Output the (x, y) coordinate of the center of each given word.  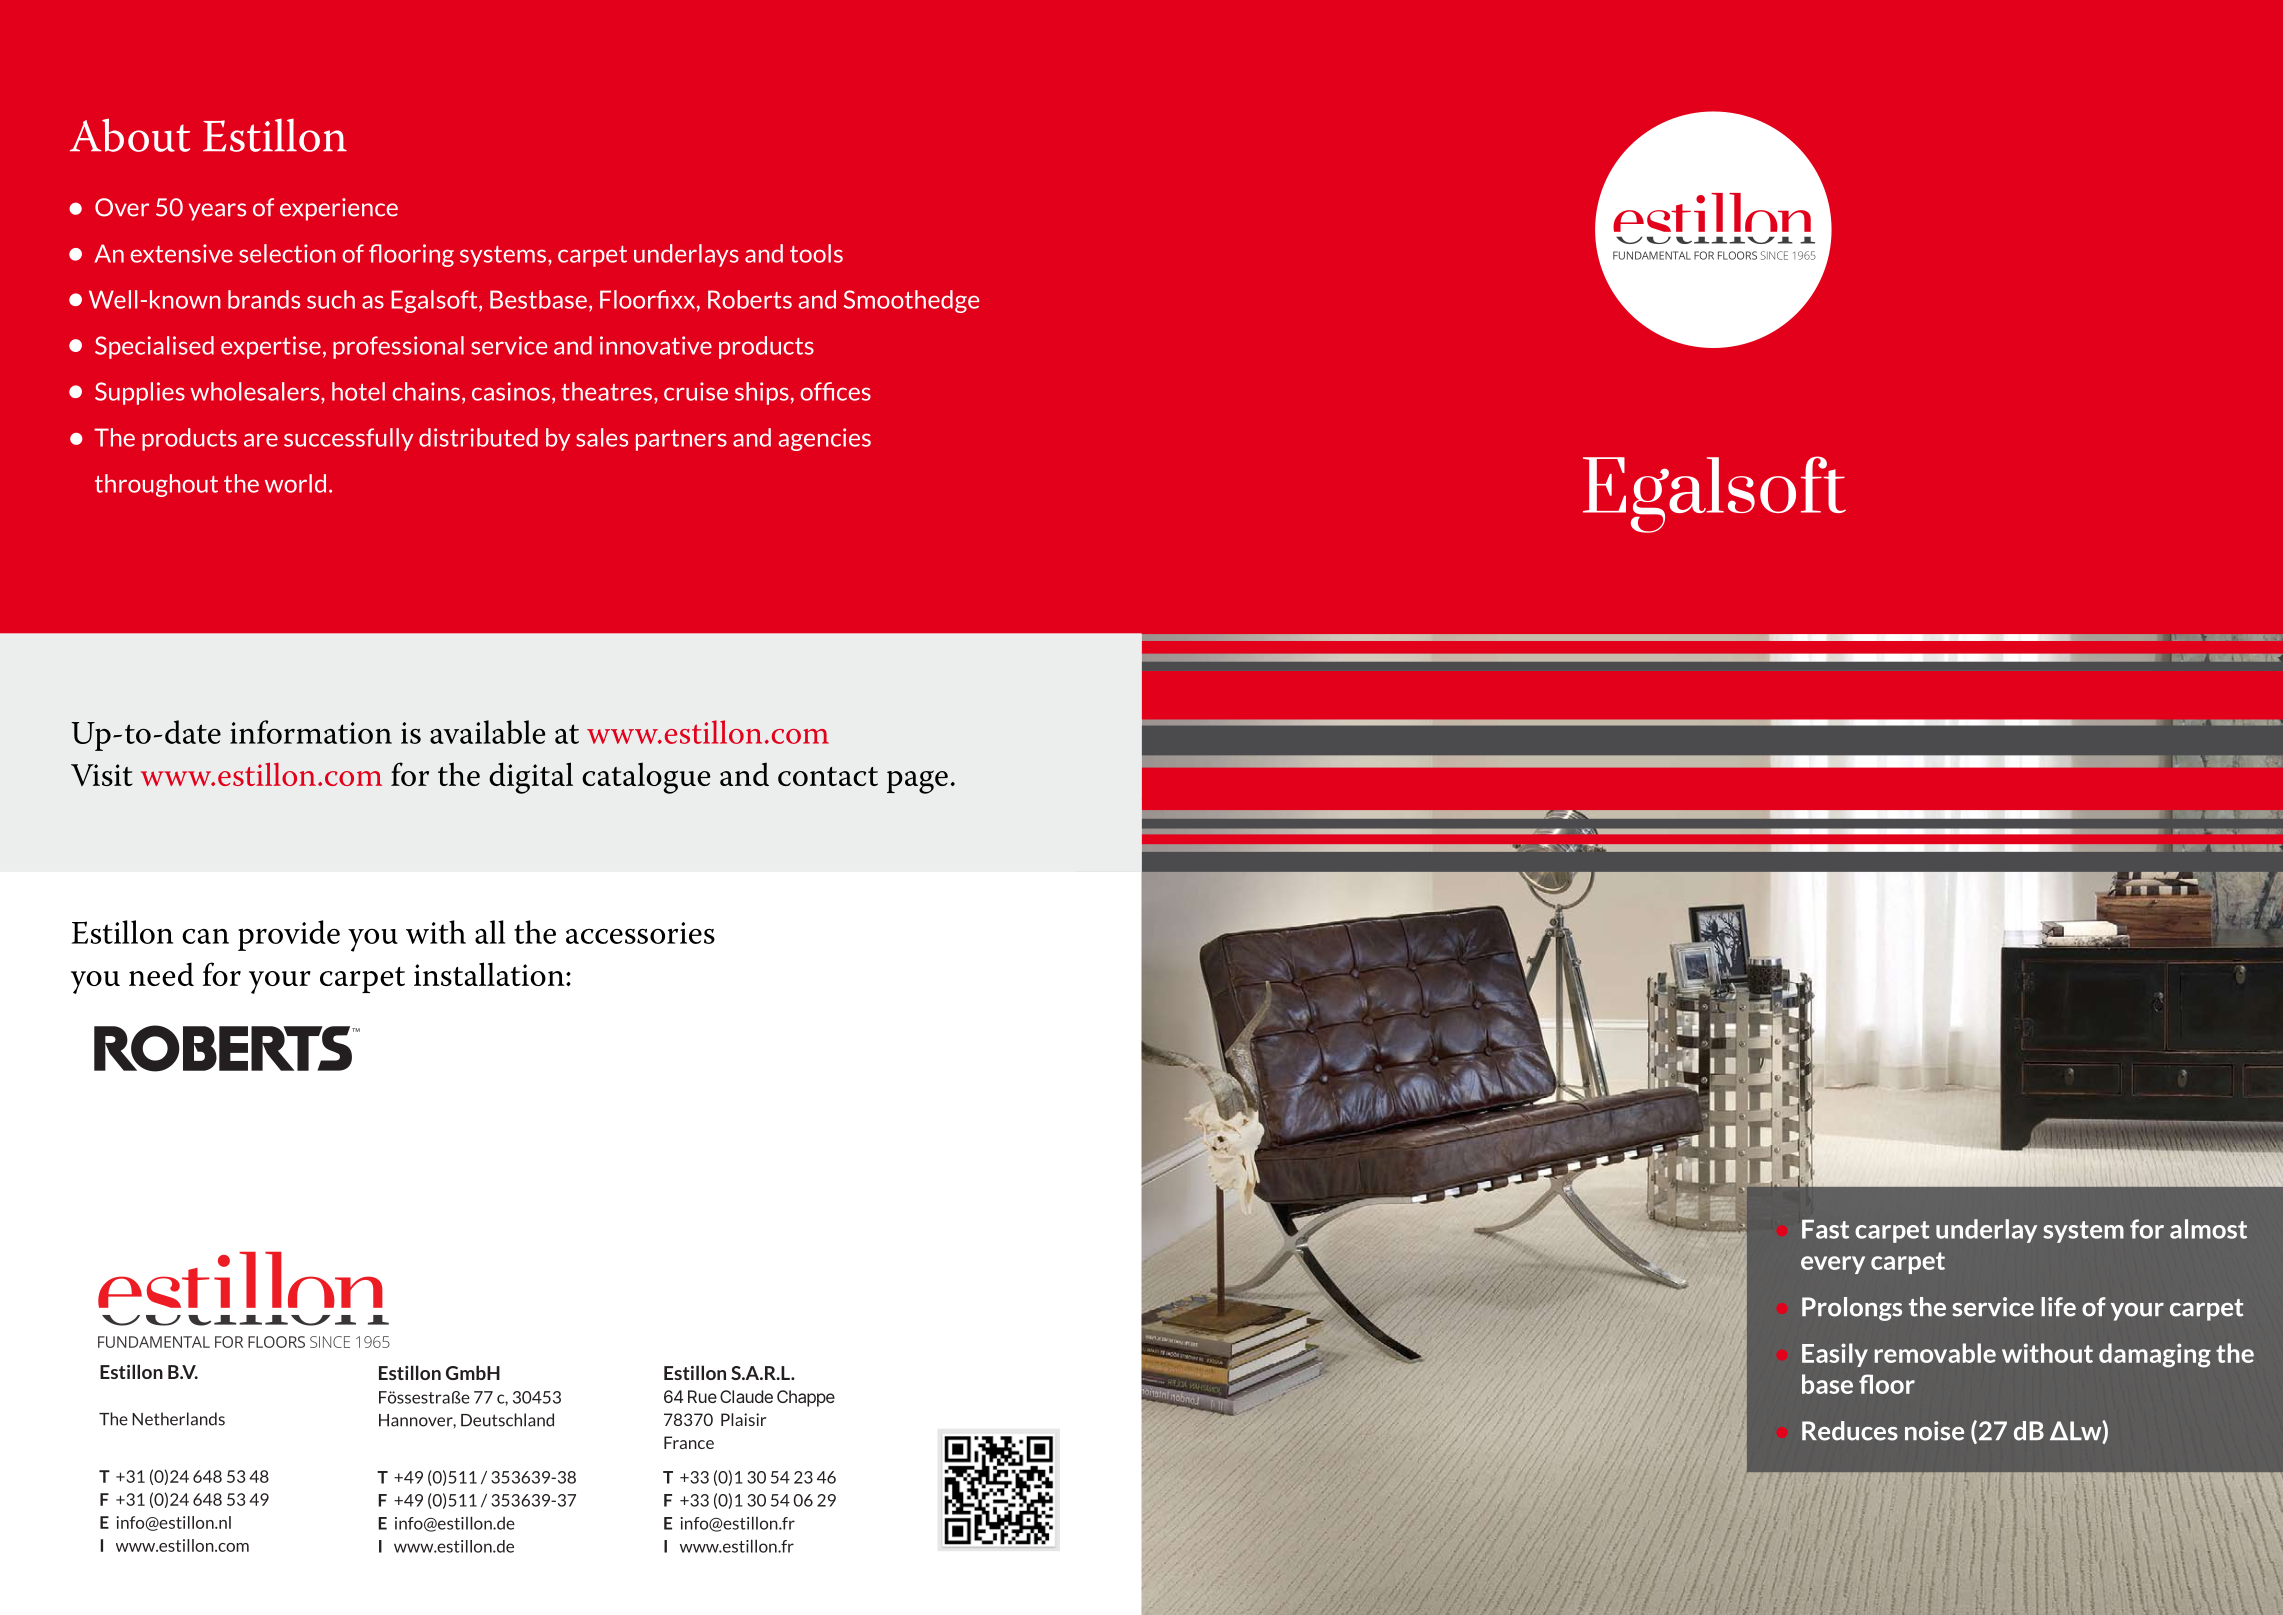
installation (490, 974)
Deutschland (507, 1420)
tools (816, 253)
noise (1934, 1431)
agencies (824, 439)
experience (339, 209)
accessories (640, 933)
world (295, 483)
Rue (702, 1396)
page (917, 782)
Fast (1825, 1229)
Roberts (750, 299)
